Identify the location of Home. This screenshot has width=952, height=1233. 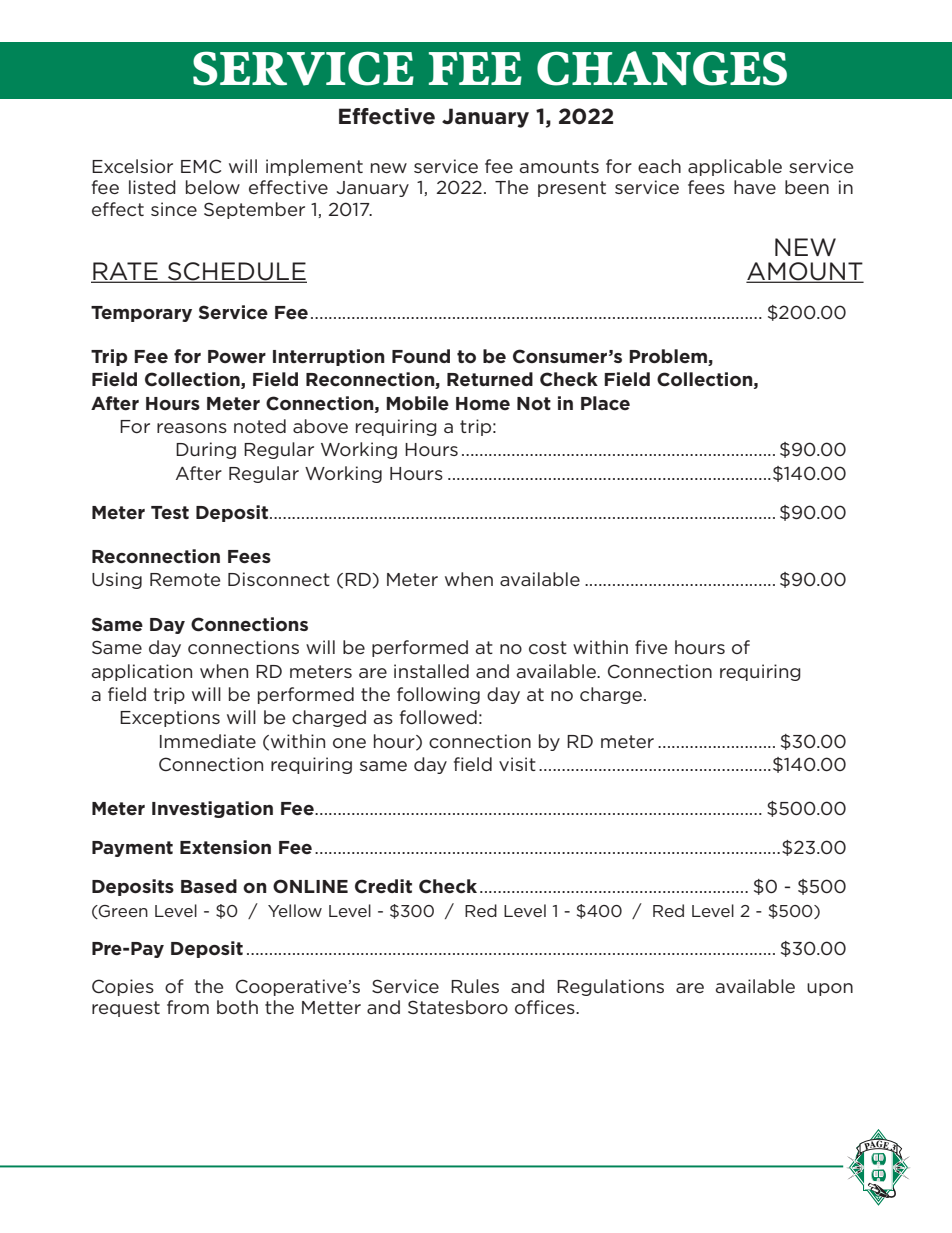
(483, 403).
